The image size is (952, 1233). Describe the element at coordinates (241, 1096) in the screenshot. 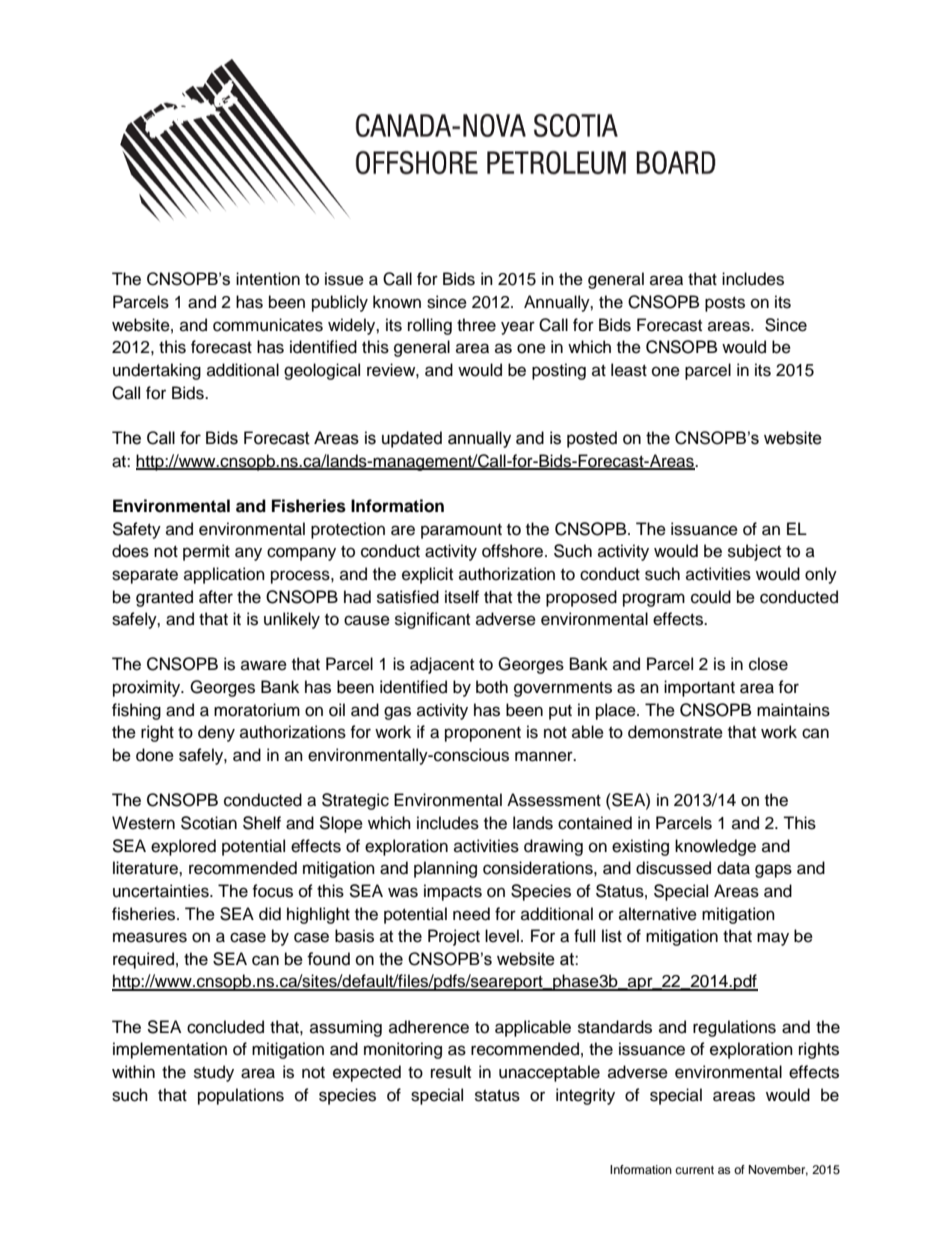

I see `populations` at that location.
